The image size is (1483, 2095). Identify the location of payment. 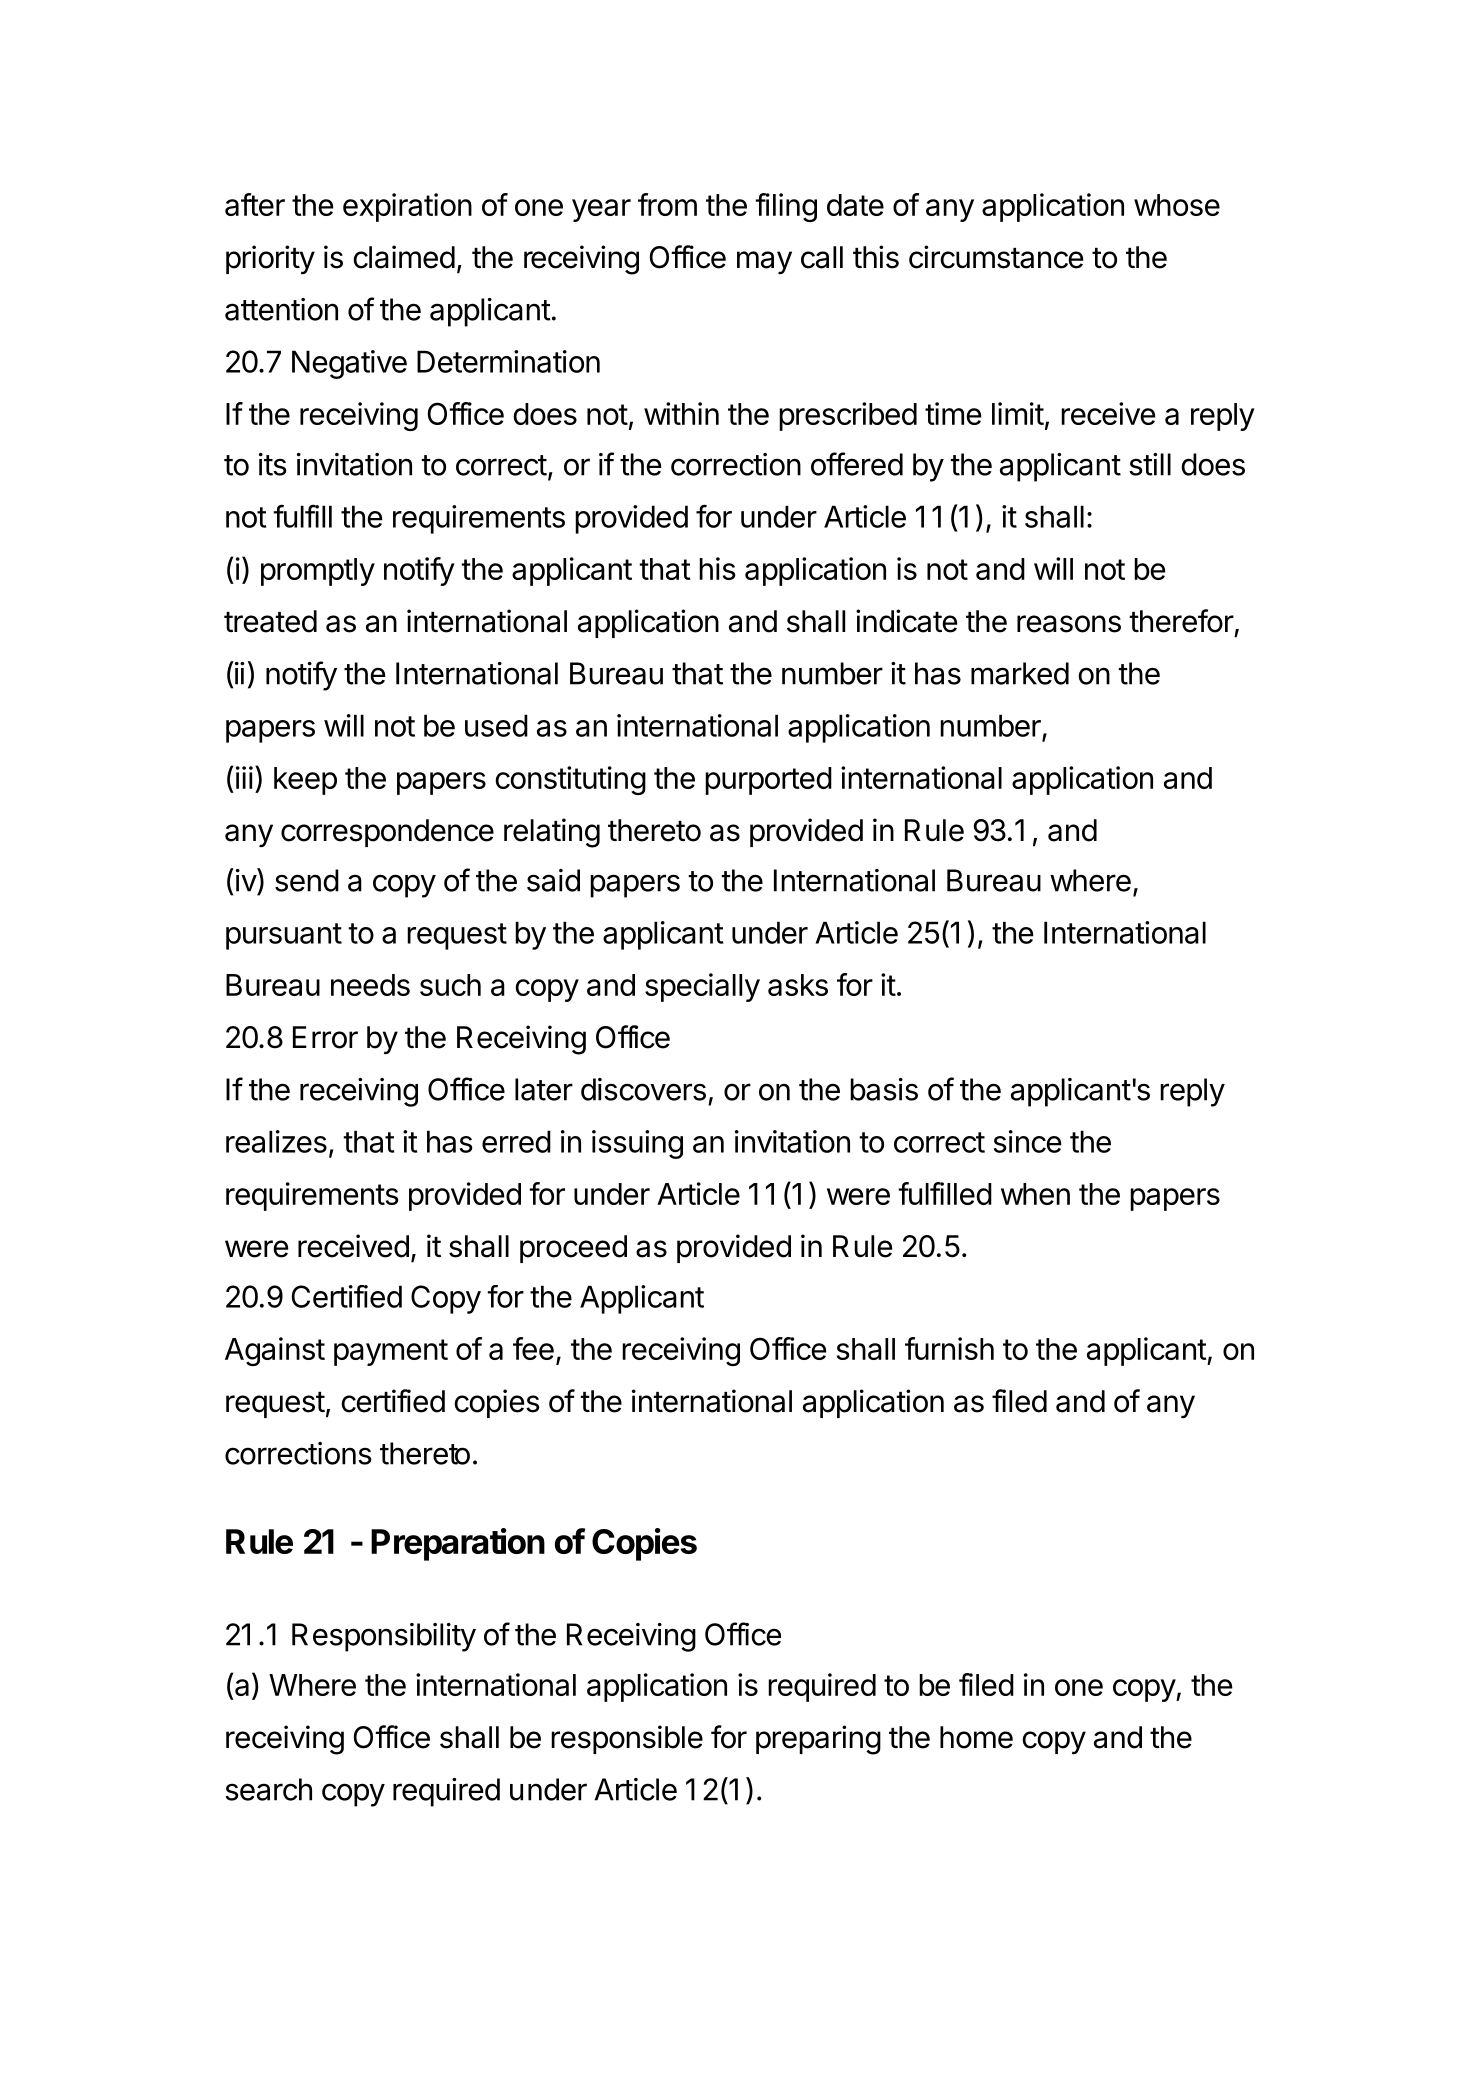
(391, 1352).
